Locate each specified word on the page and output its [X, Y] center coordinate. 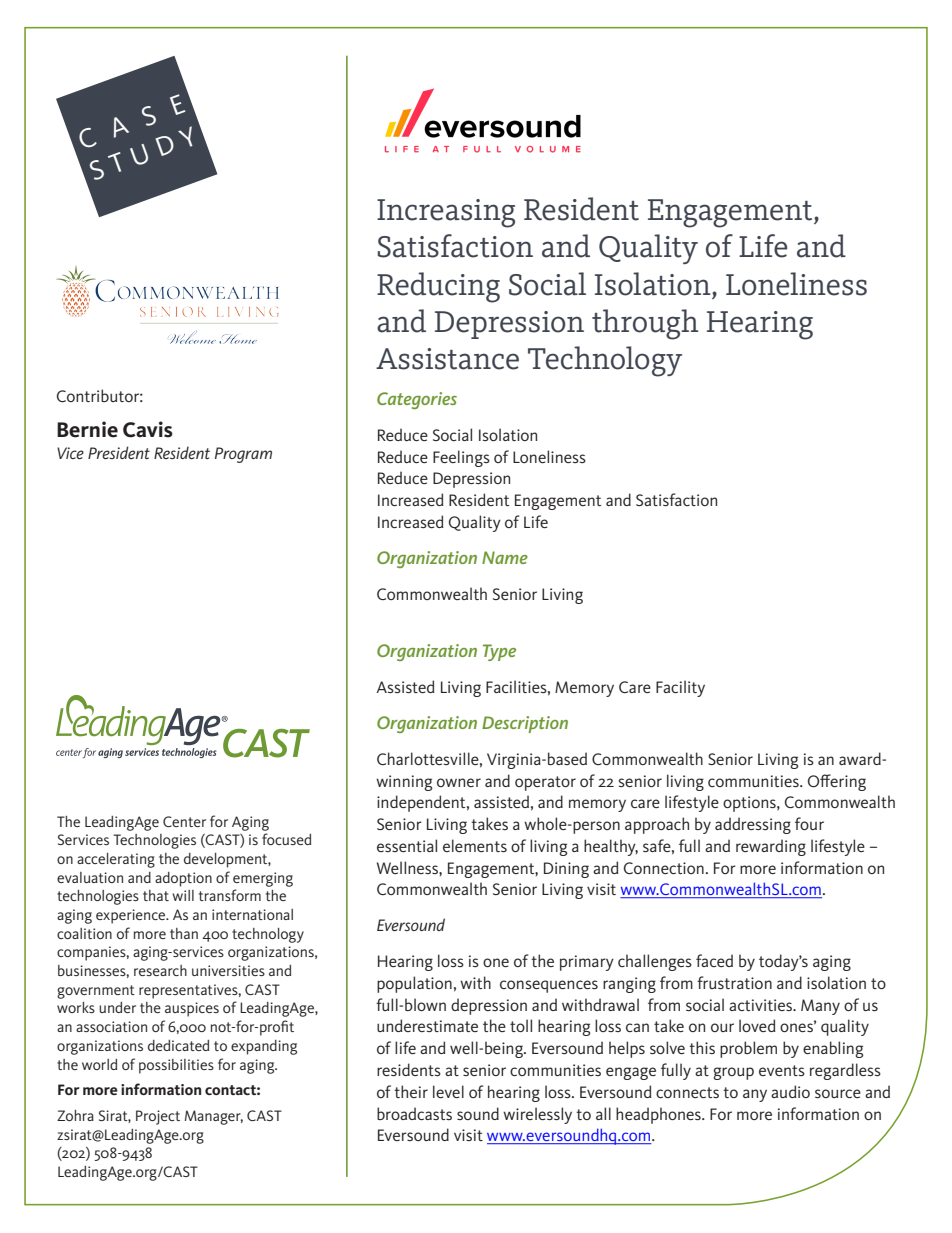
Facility [680, 688]
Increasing [446, 213]
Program [243, 455]
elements [475, 845]
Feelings [461, 458]
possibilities [176, 1066]
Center [184, 821]
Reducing [438, 287]
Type [499, 652]
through [645, 324]
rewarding [771, 847]
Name [505, 557]
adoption [183, 879]
